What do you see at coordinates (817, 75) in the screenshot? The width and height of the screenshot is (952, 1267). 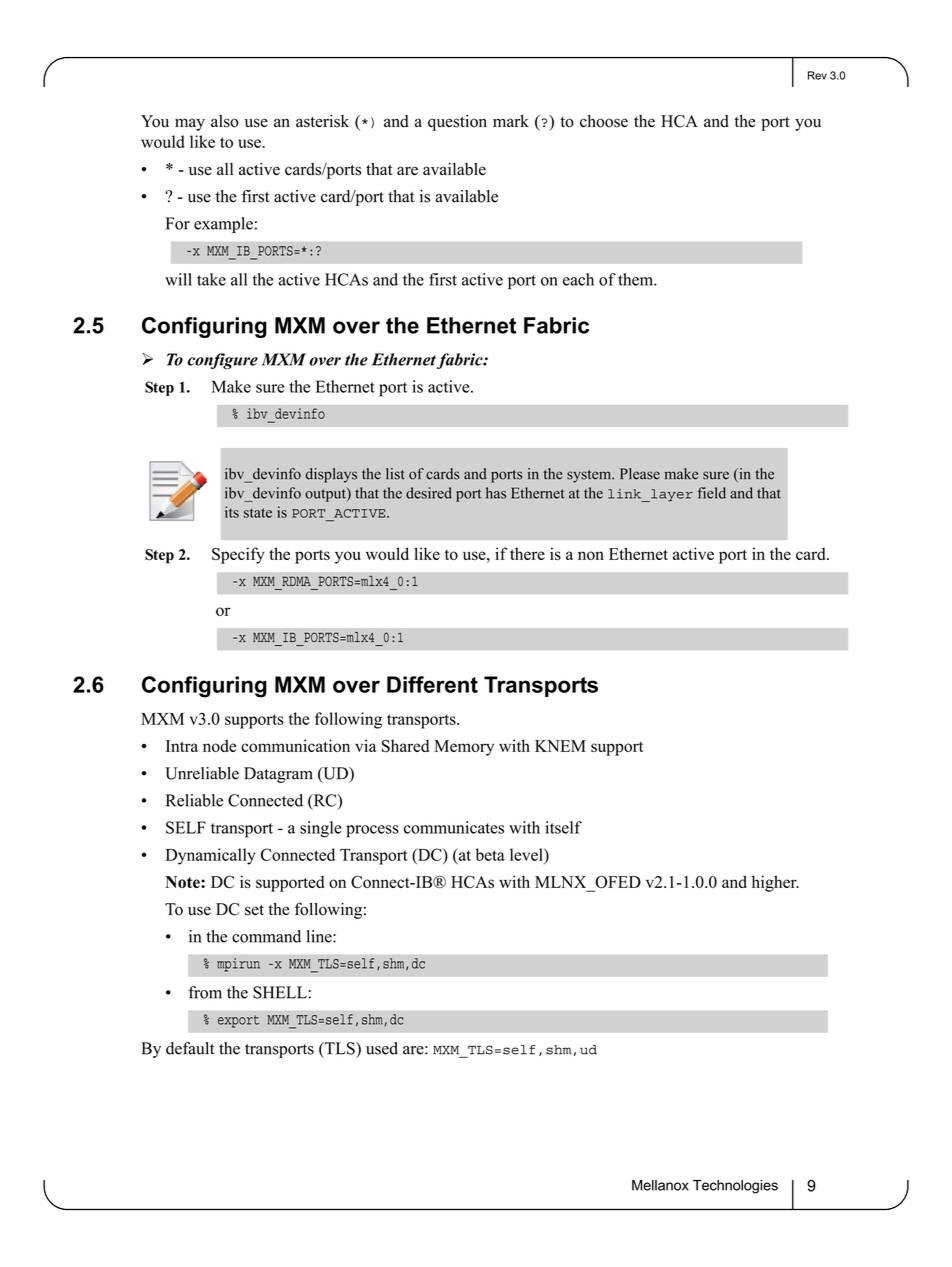 I see `Rev` at bounding box center [817, 75].
